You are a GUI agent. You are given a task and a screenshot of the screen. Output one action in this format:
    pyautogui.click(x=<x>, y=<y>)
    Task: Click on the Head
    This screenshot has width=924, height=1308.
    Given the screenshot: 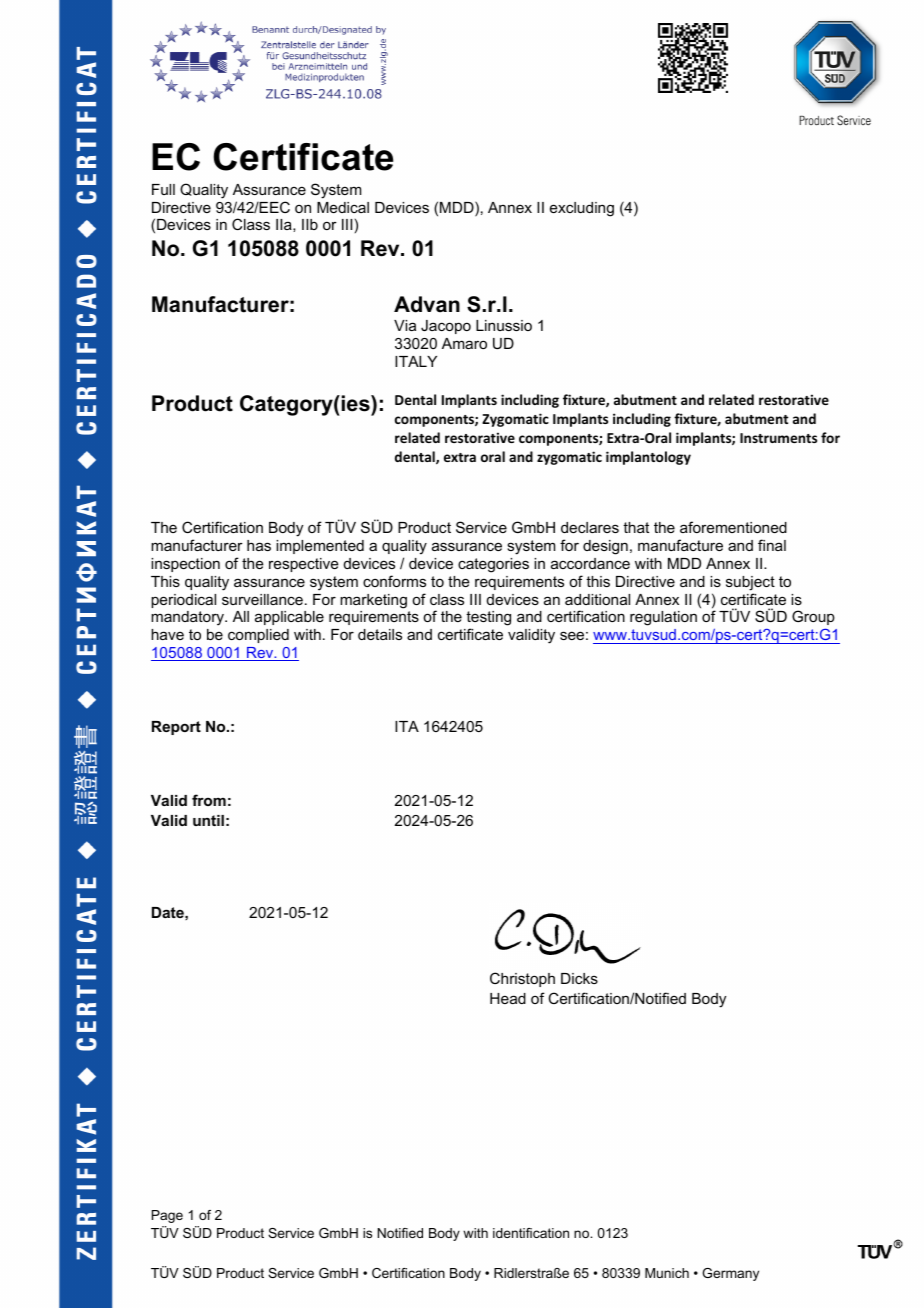 What is the action you would take?
    pyautogui.click(x=508, y=998)
